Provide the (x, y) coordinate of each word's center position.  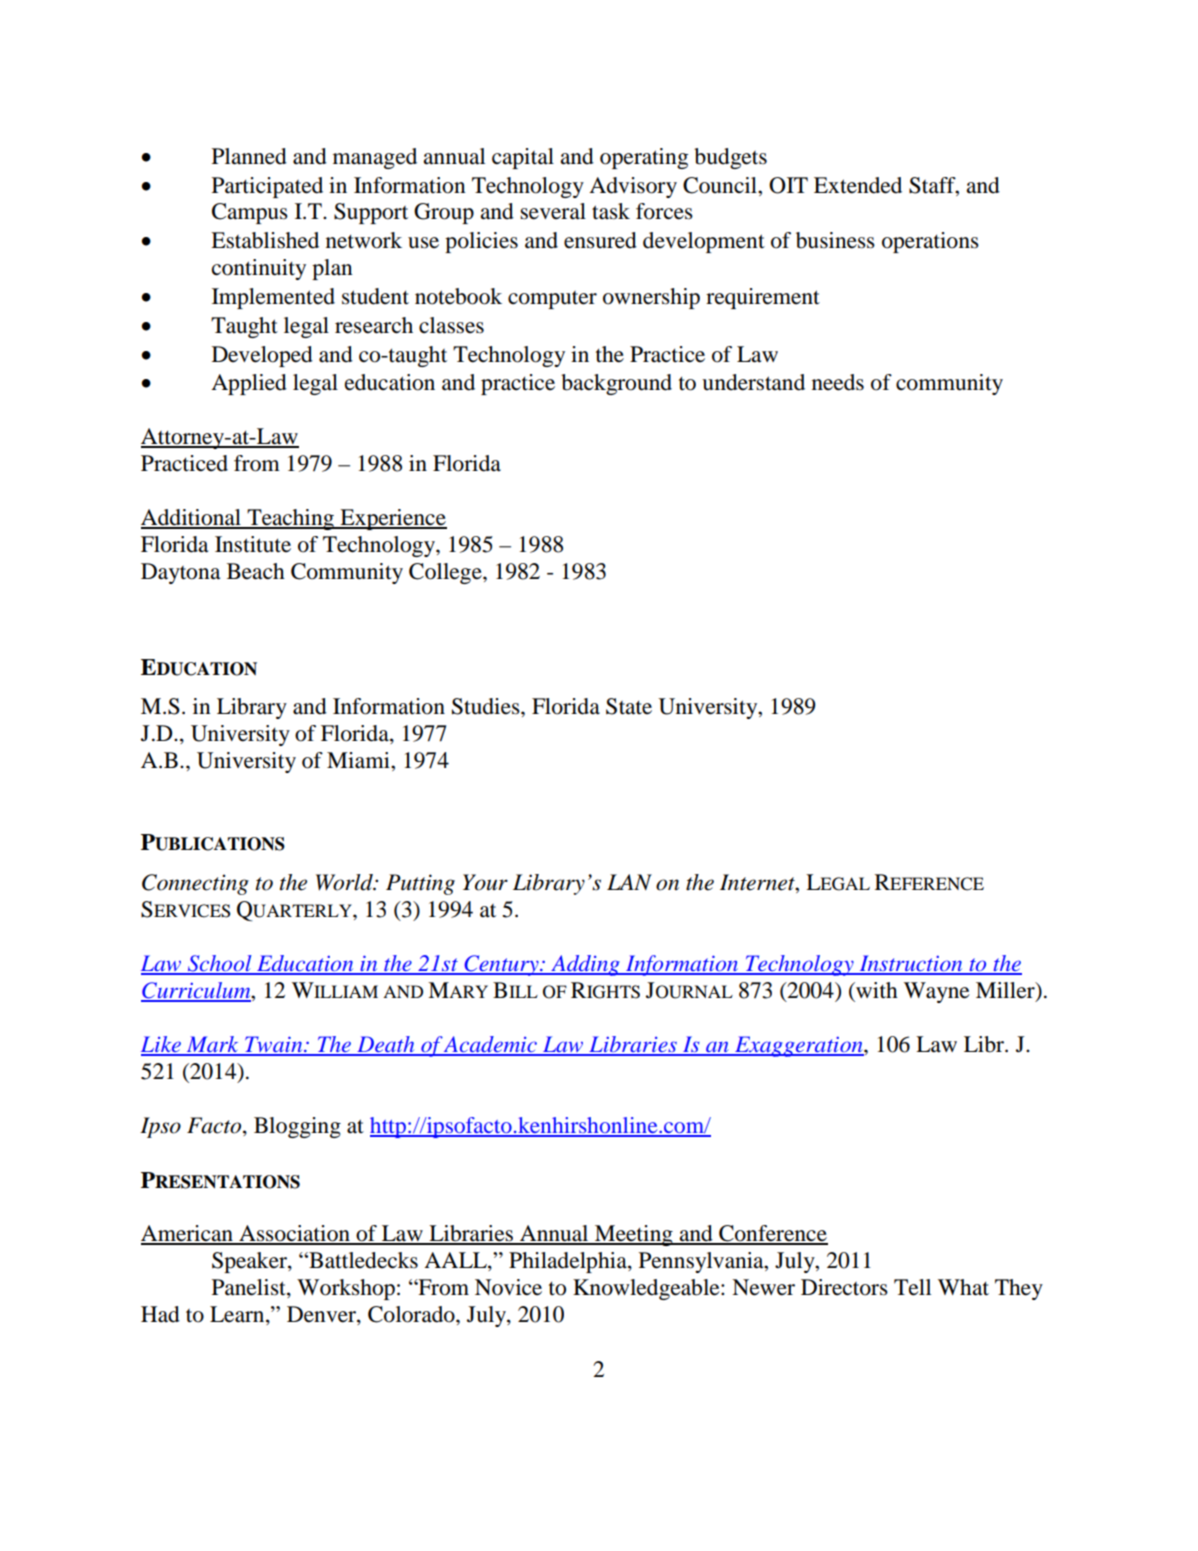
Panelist (250, 1288)
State (629, 706)
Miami (359, 760)
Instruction (911, 964)
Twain (274, 1045)
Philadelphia (569, 1262)
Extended (858, 185)
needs (838, 382)
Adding (585, 965)
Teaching (290, 519)
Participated (267, 187)
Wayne (937, 992)
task (611, 211)
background (616, 384)
